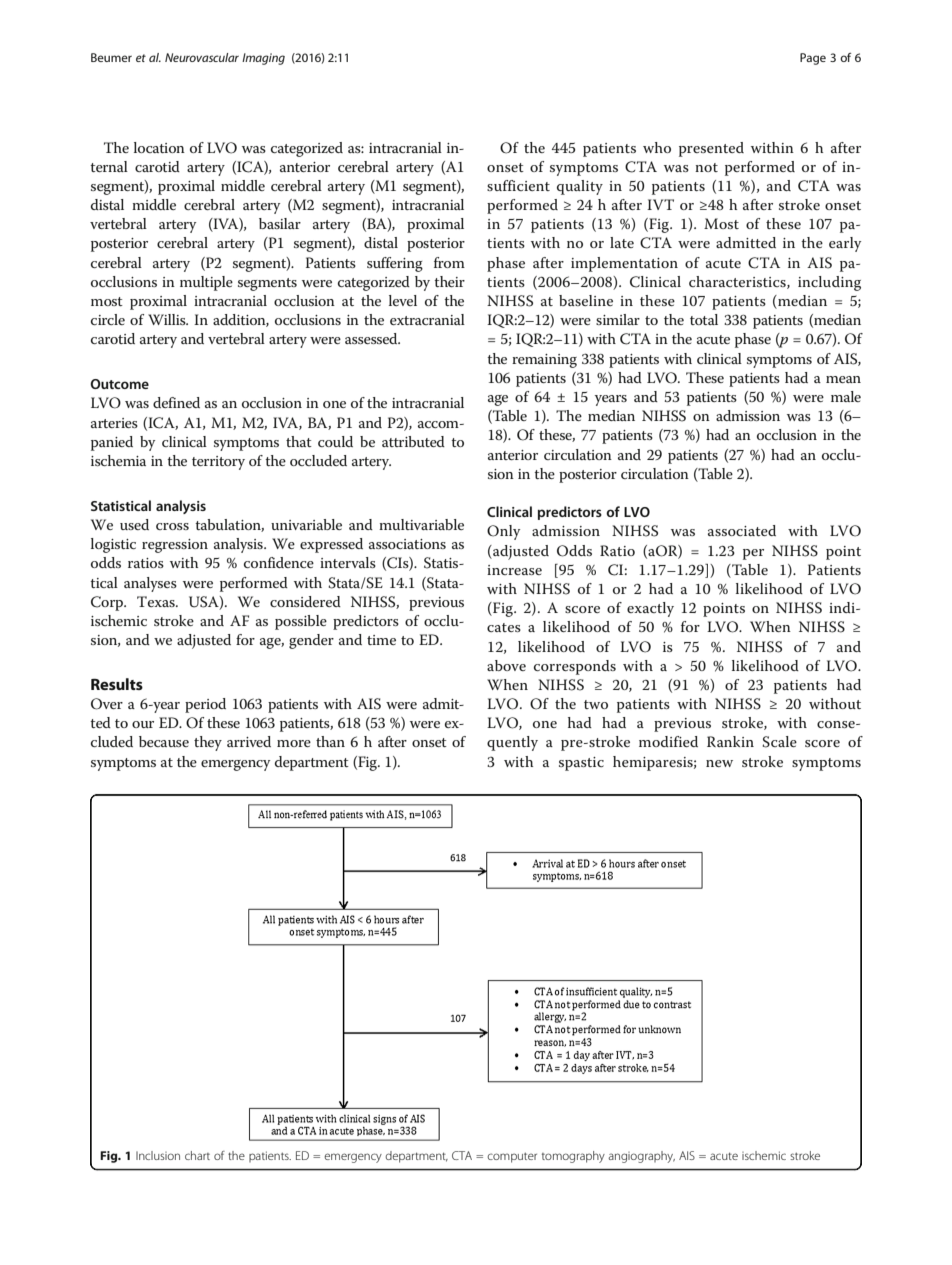 This screenshot has height=1265, width=952. Describe the element at coordinates (813, 59) in the screenshot. I see `Page` at that location.
